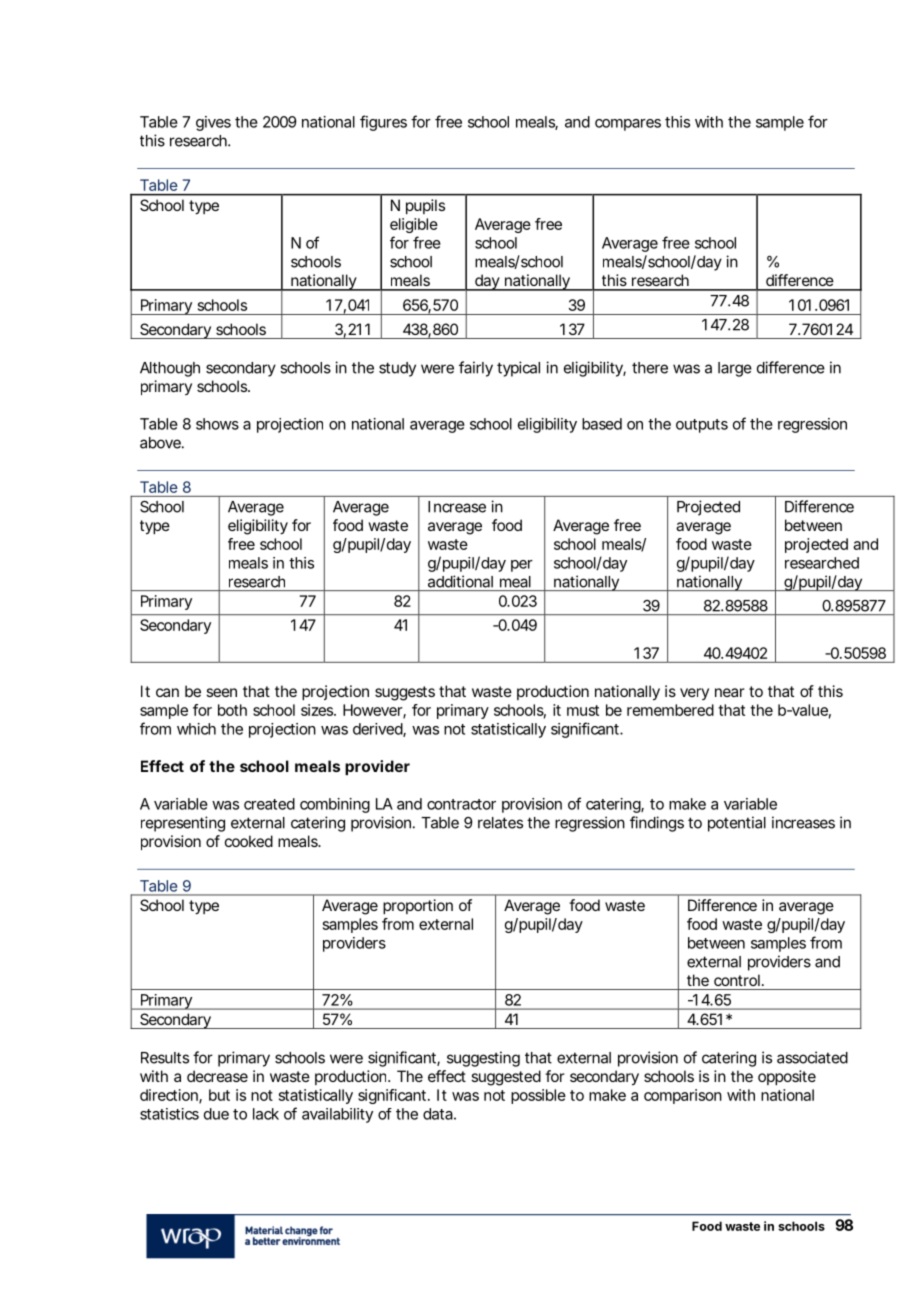  Describe the element at coordinates (476, 369) in the screenshot. I see `fairly` at that location.
